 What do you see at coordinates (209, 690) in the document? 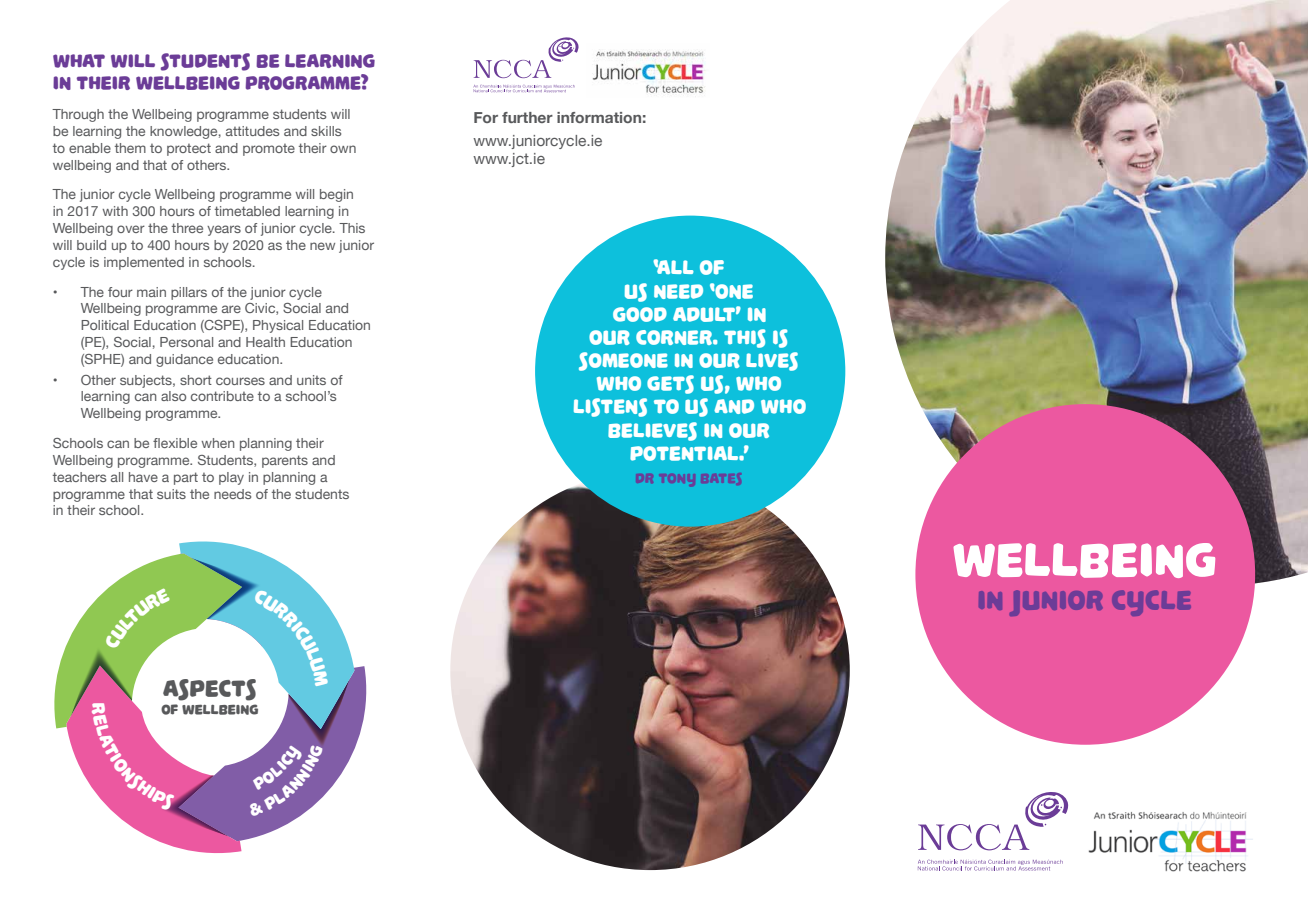
I see `Aspects` at bounding box center [209, 690].
